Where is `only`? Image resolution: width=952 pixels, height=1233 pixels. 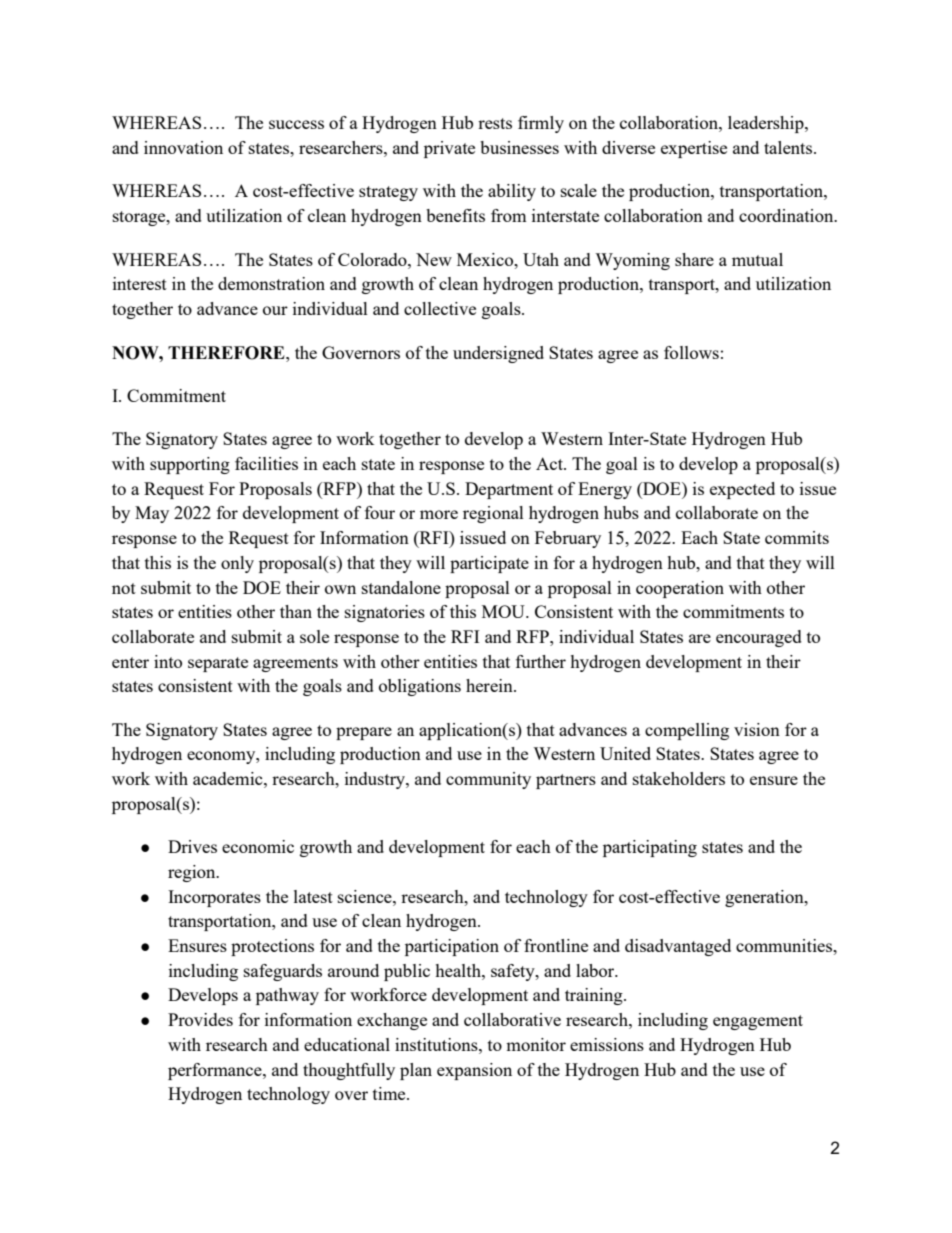 only is located at coordinates (237, 564).
